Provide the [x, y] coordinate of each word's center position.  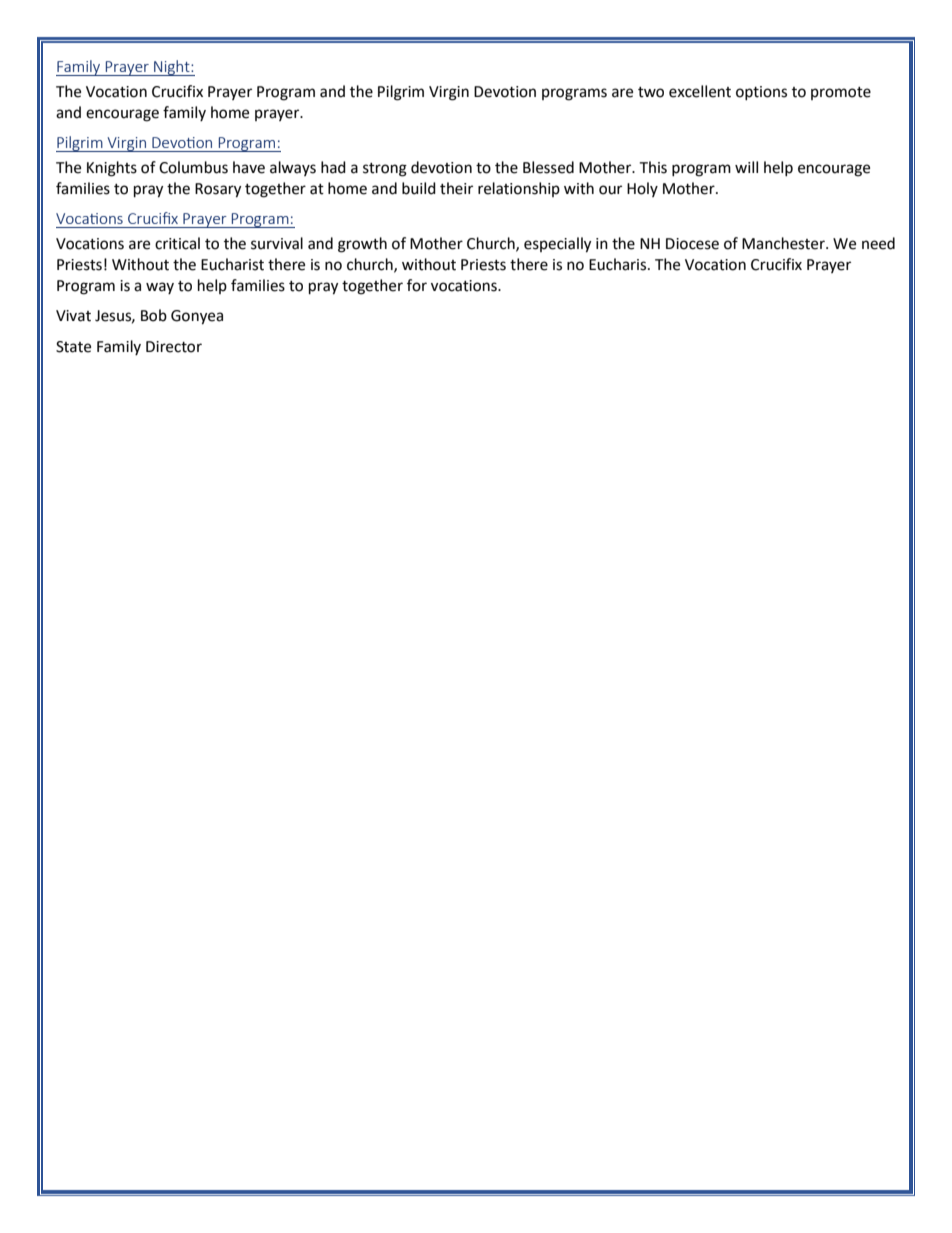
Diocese [692, 244]
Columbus [193, 167]
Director [174, 347]
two [651, 92]
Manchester [784, 243]
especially [557, 245]
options [761, 93]
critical [177, 243]
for [417, 285]
